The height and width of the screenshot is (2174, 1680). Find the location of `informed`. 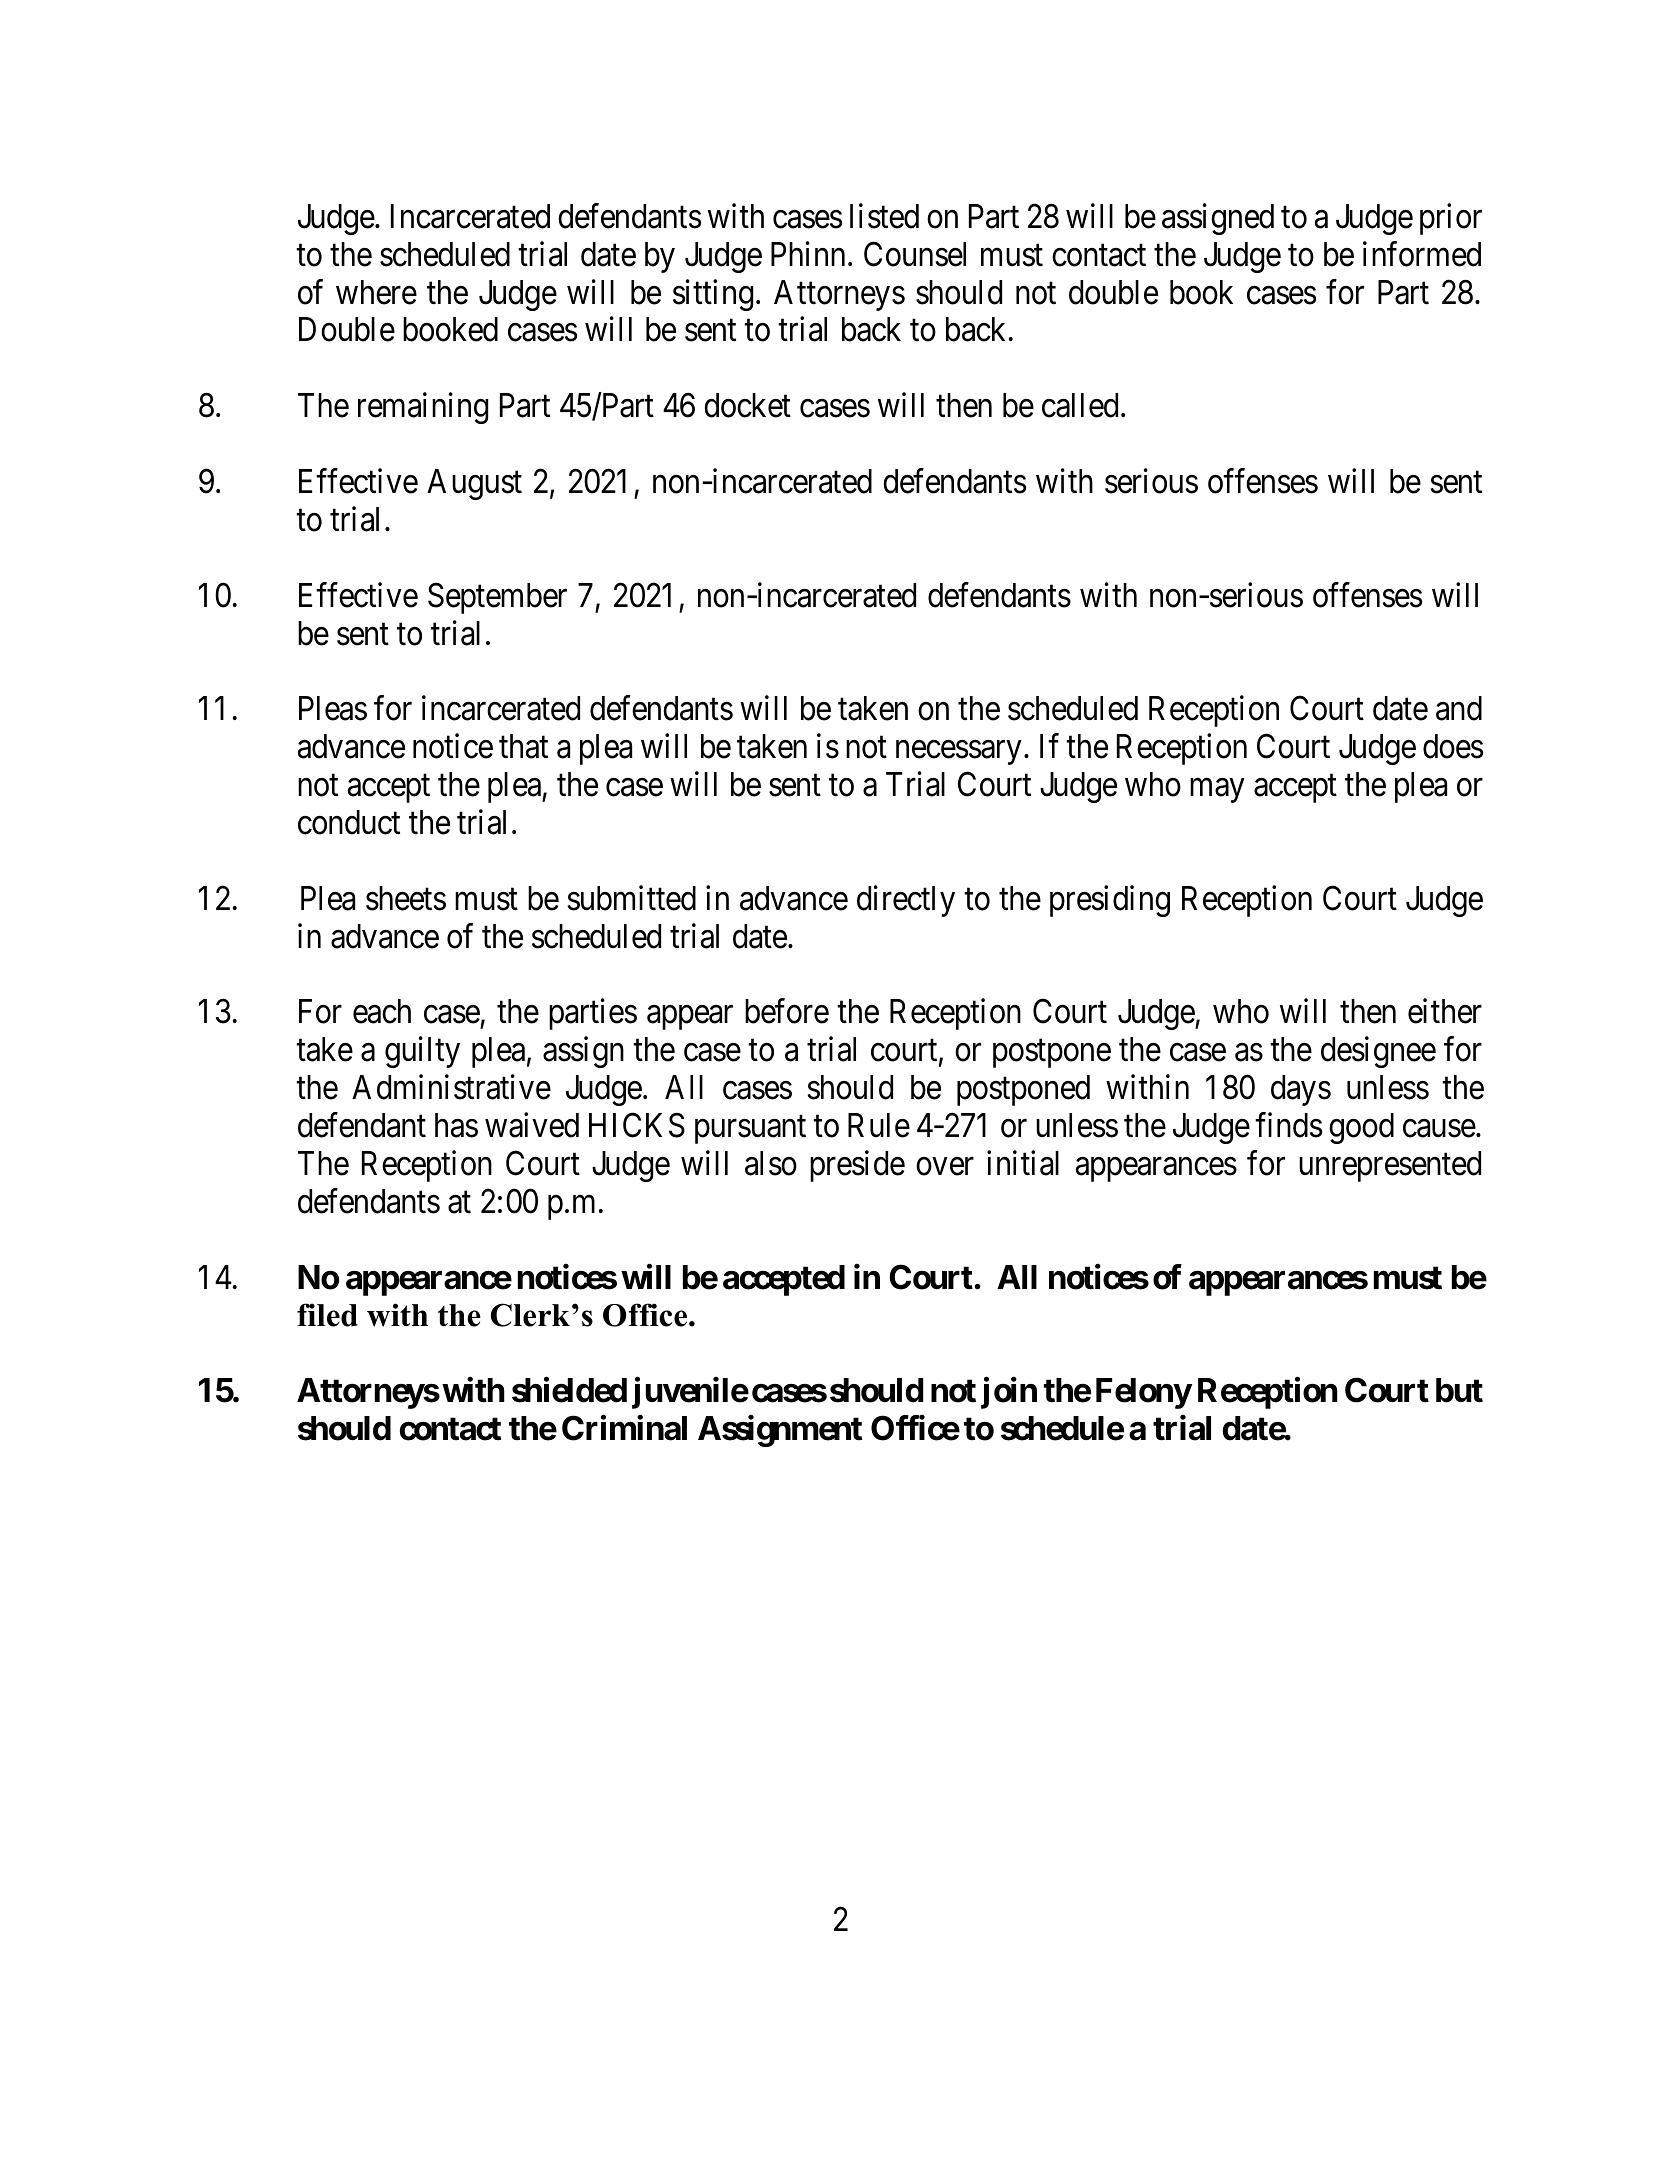

informed is located at coordinates (1422, 254).
